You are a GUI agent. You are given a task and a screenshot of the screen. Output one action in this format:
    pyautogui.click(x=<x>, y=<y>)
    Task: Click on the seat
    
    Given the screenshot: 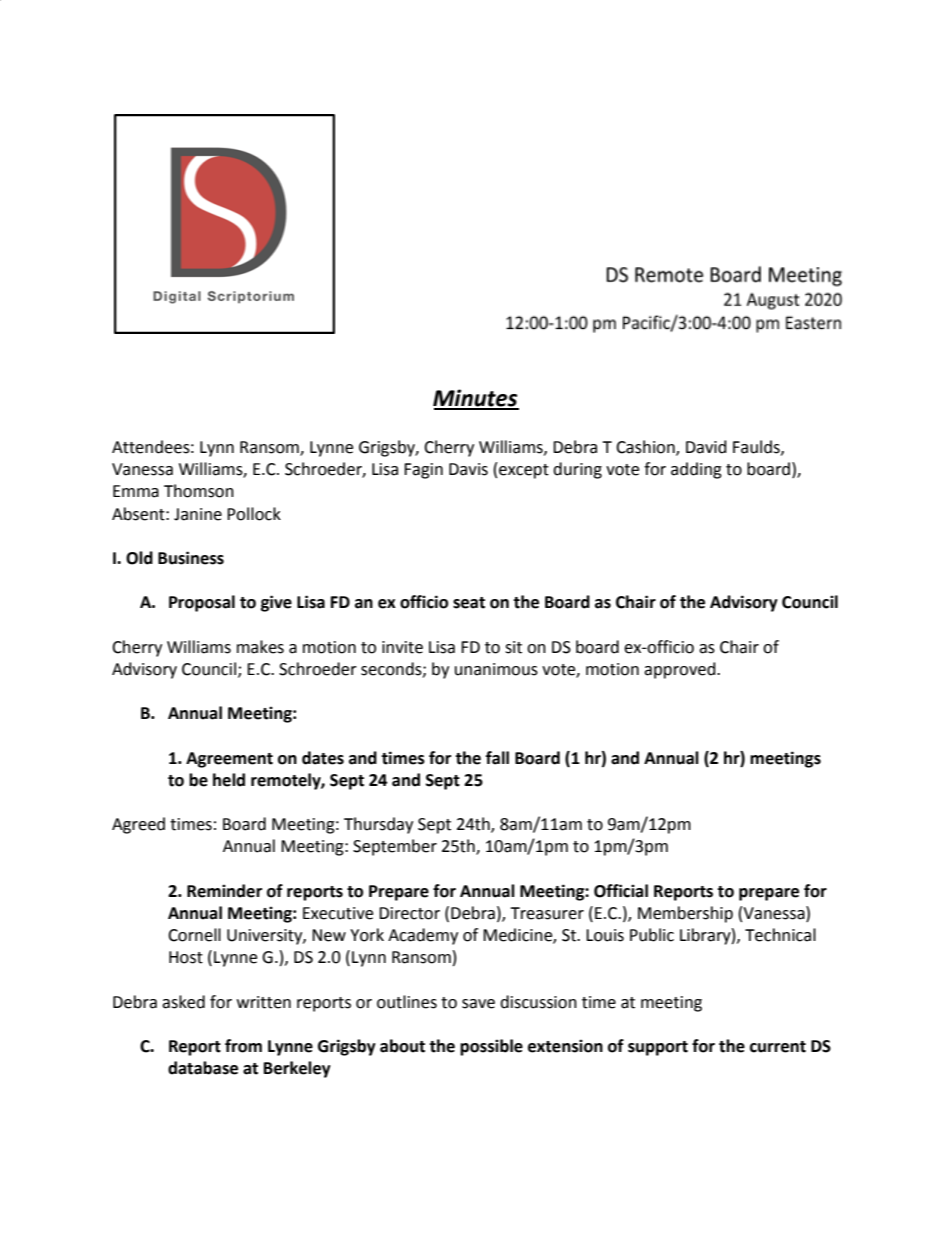 What is the action you would take?
    pyautogui.click(x=469, y=603)
